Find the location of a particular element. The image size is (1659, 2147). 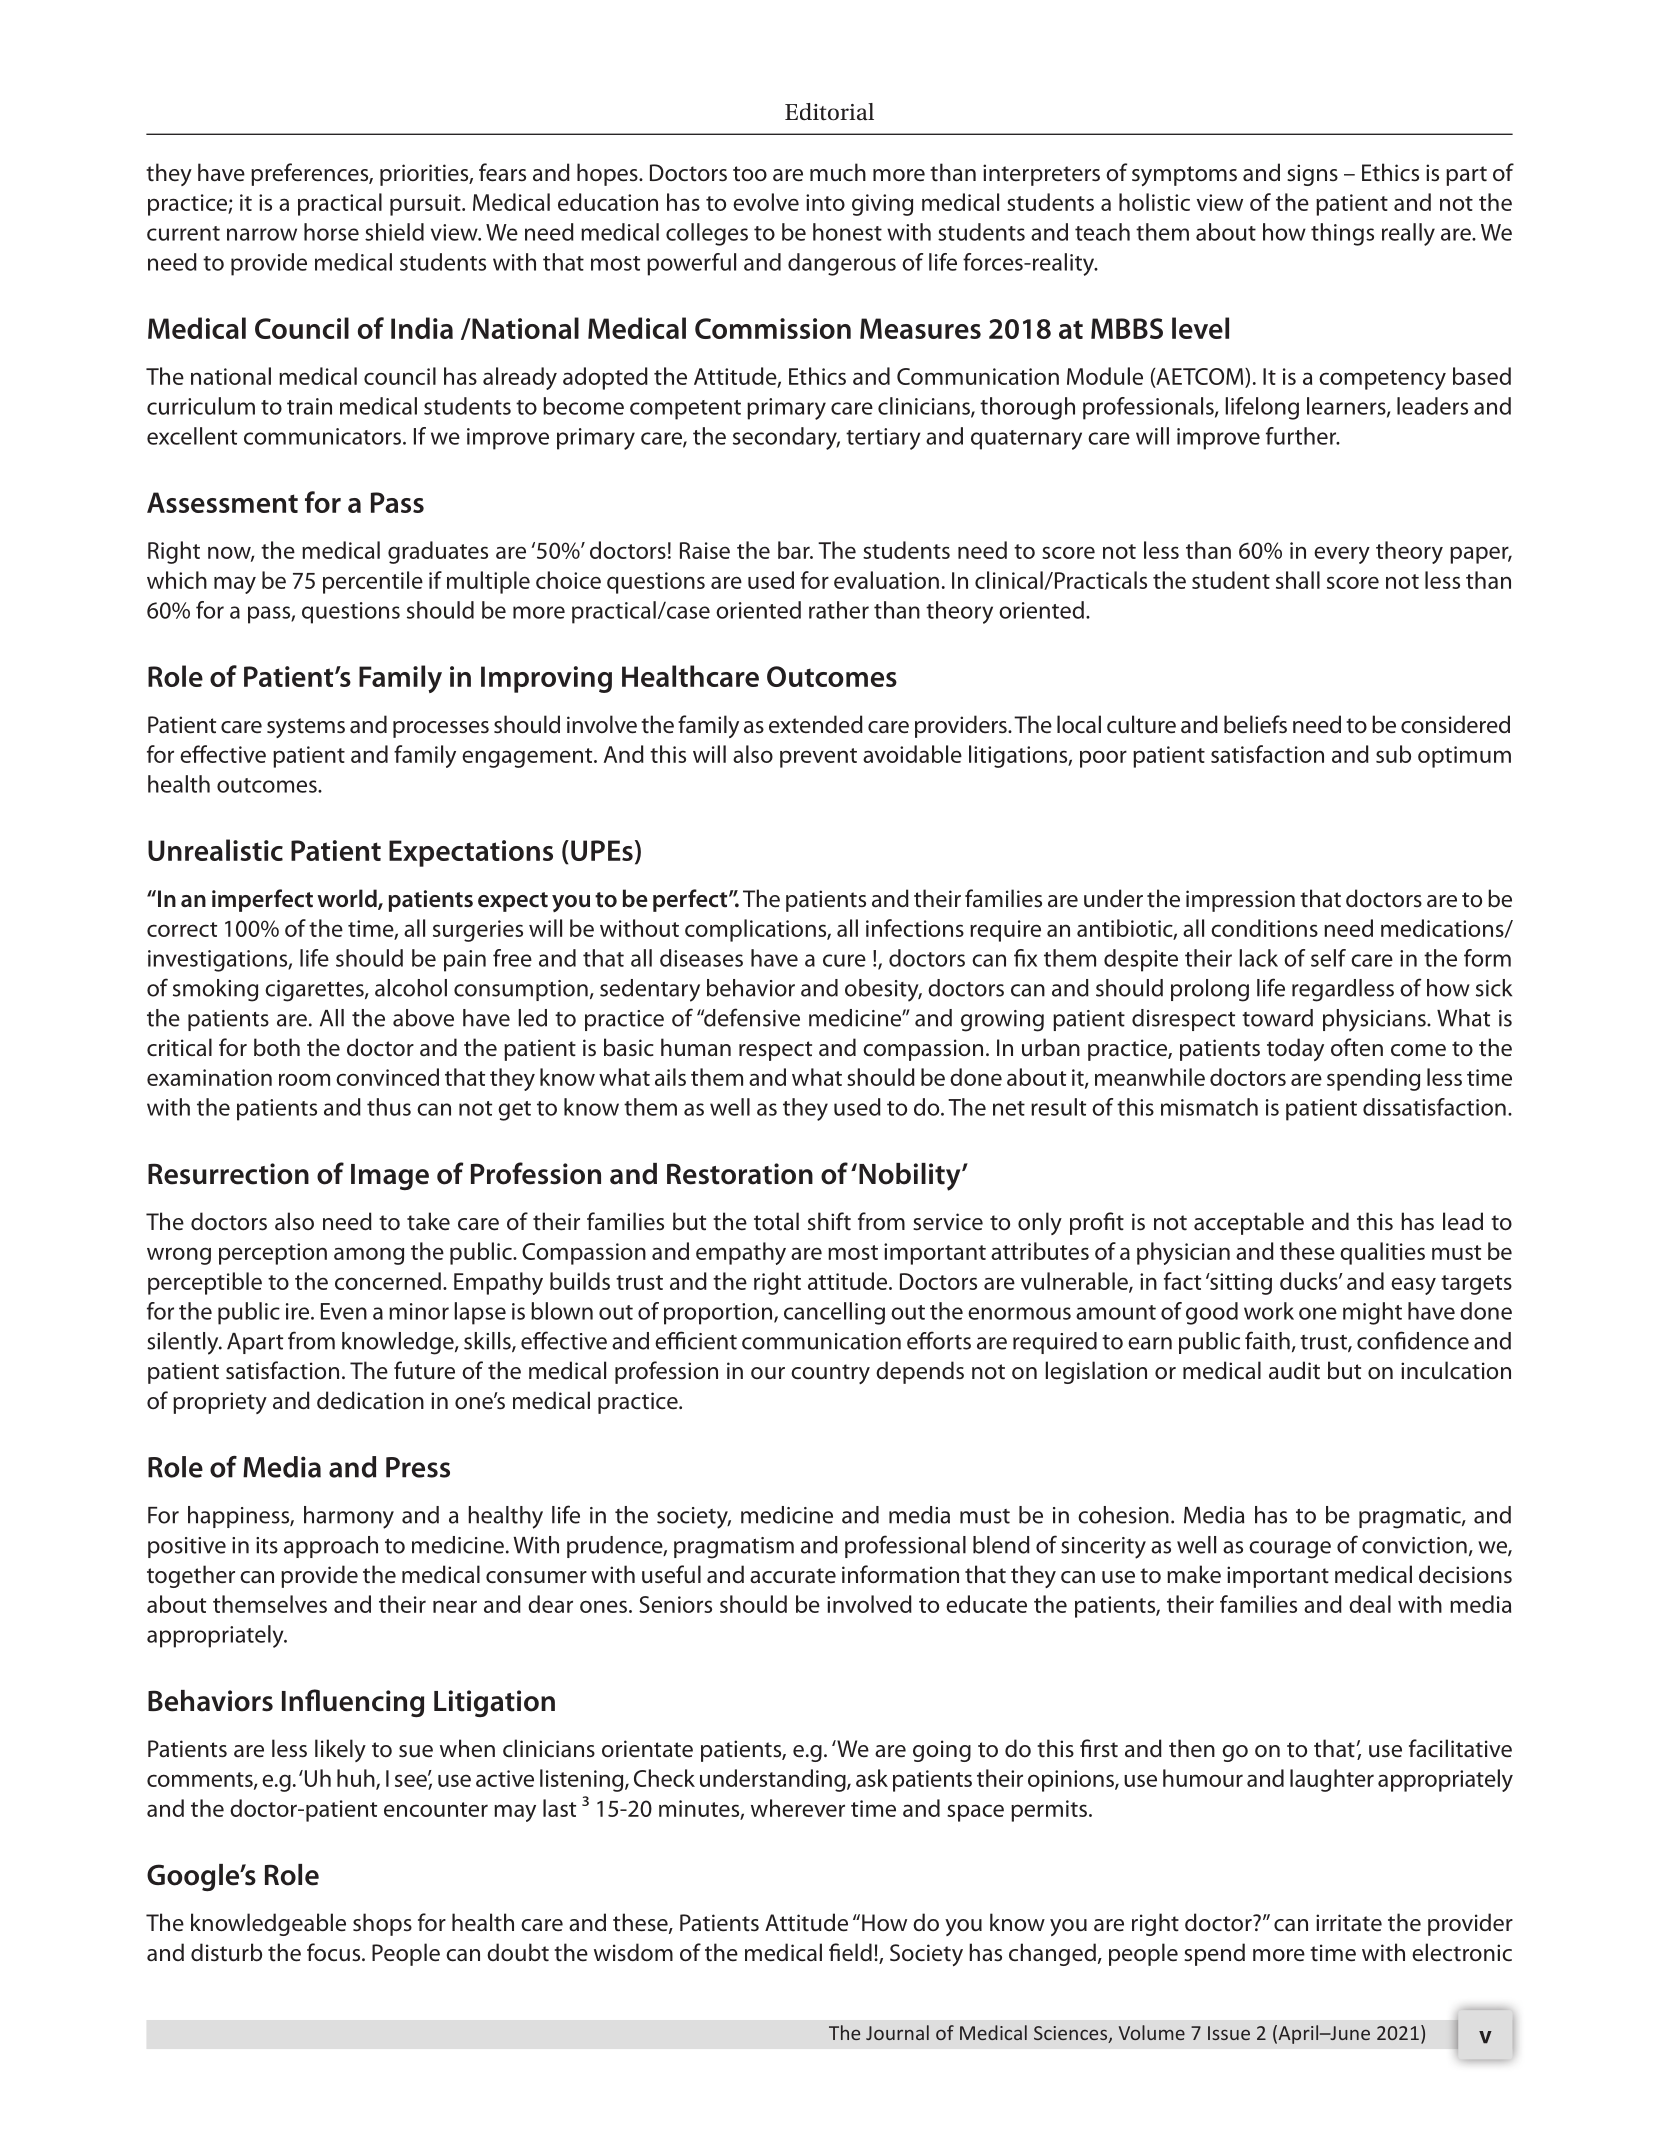

systems is located at coordinates (306, 728).
